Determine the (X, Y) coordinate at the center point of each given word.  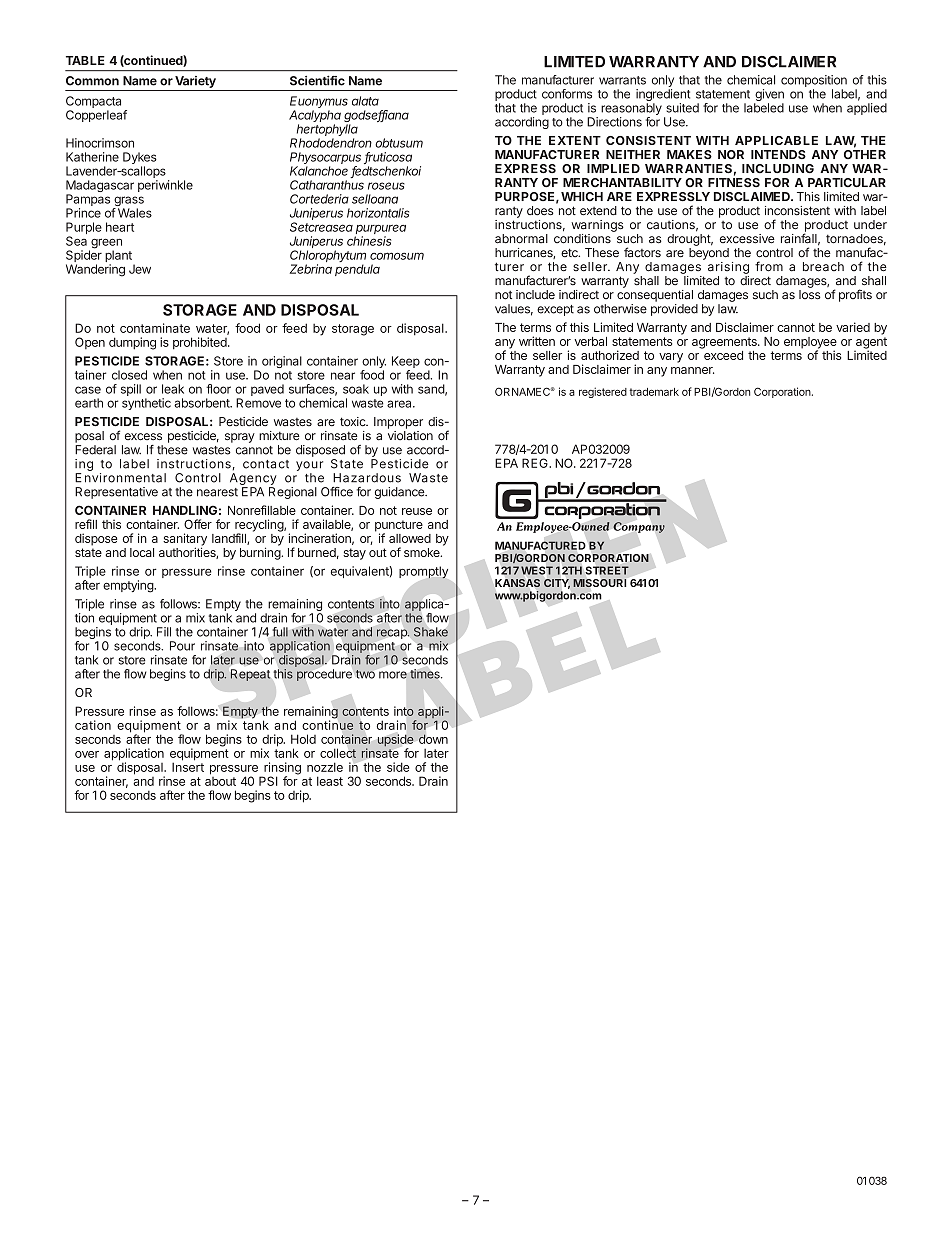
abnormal (521, 239)
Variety (195, 82)
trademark (654, 392)
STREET (607, 570)
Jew (140, 269)
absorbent (203, 403)
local (142, 552)
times (426, 674)
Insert (188, 766)
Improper (398, 423)
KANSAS (517, 583)
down (433, 739)
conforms (567, 94)
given (769, 96)
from (769, 266)
